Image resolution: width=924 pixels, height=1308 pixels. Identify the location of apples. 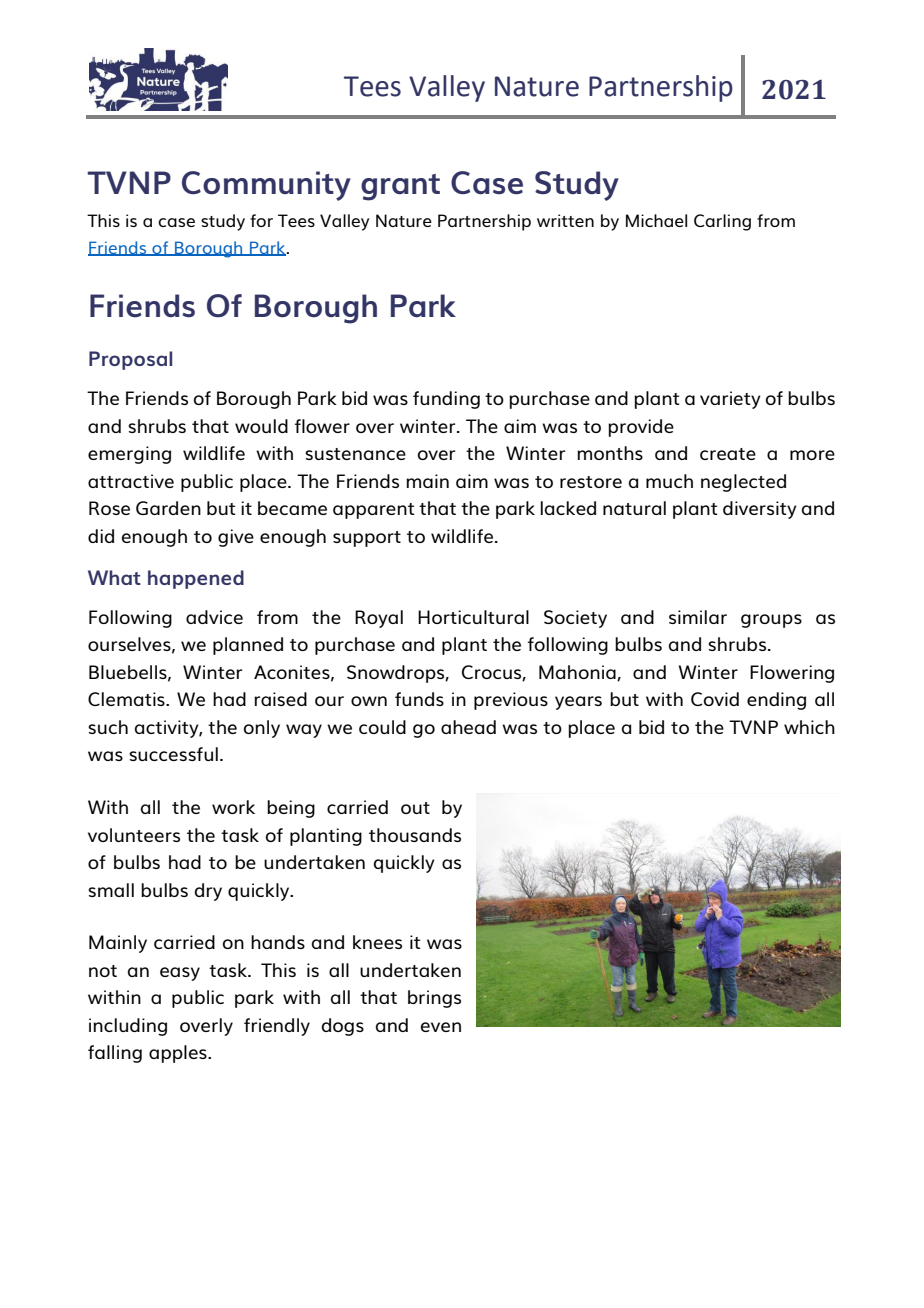
(179, 1054).
